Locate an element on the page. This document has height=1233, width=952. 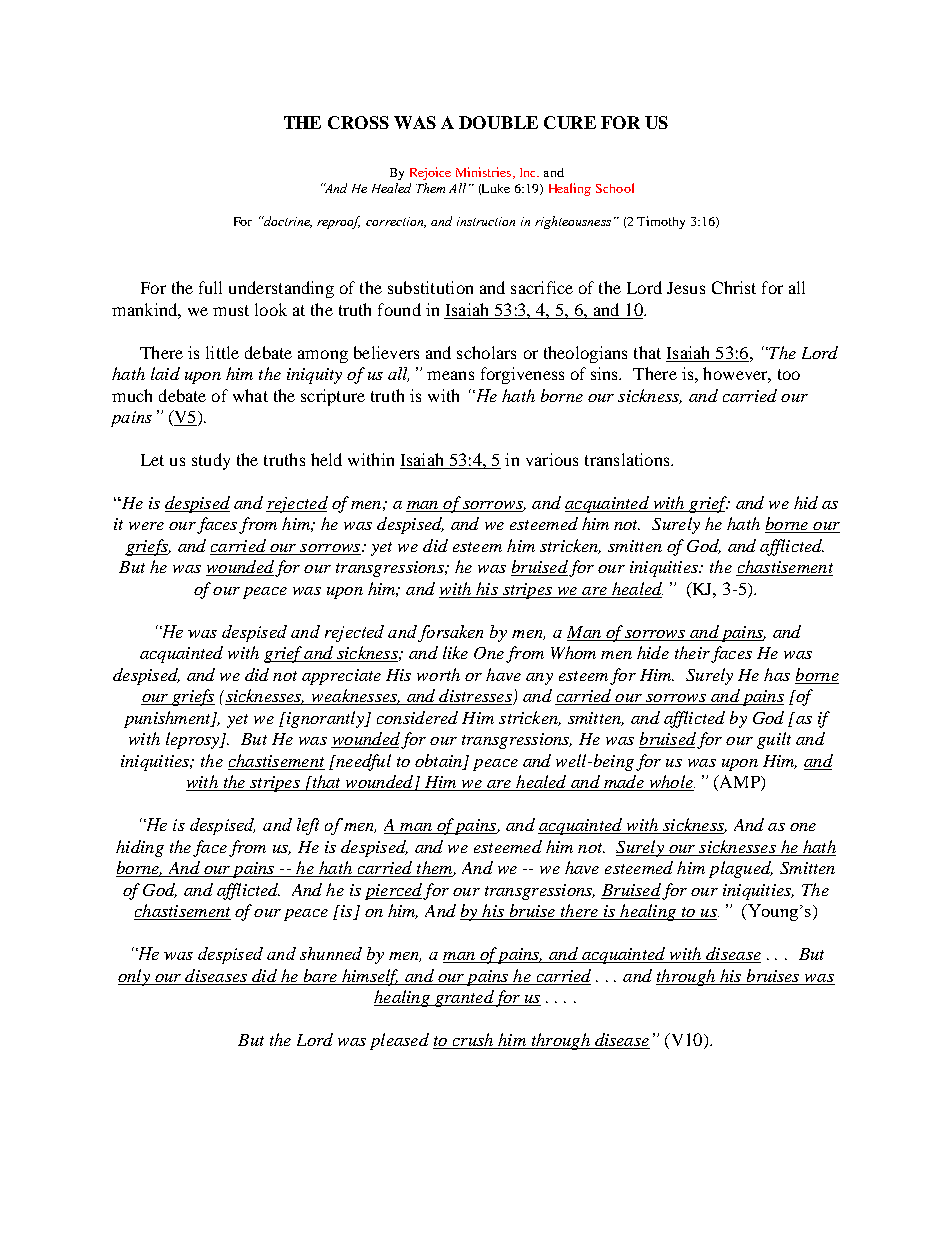
like is located at coordinates (455, 652).
